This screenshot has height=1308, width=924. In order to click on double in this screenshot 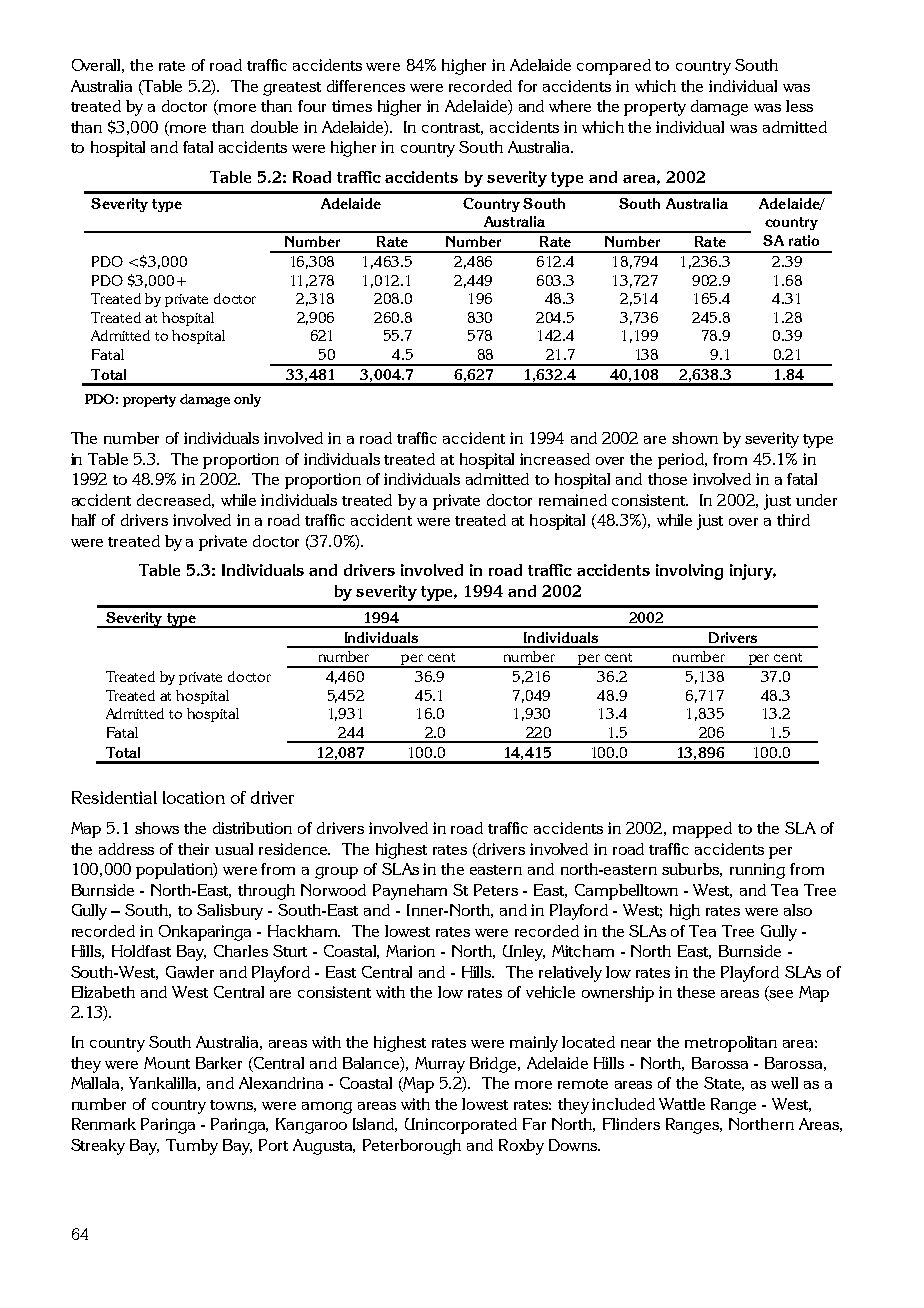, I will do `click(274, 127)`.
